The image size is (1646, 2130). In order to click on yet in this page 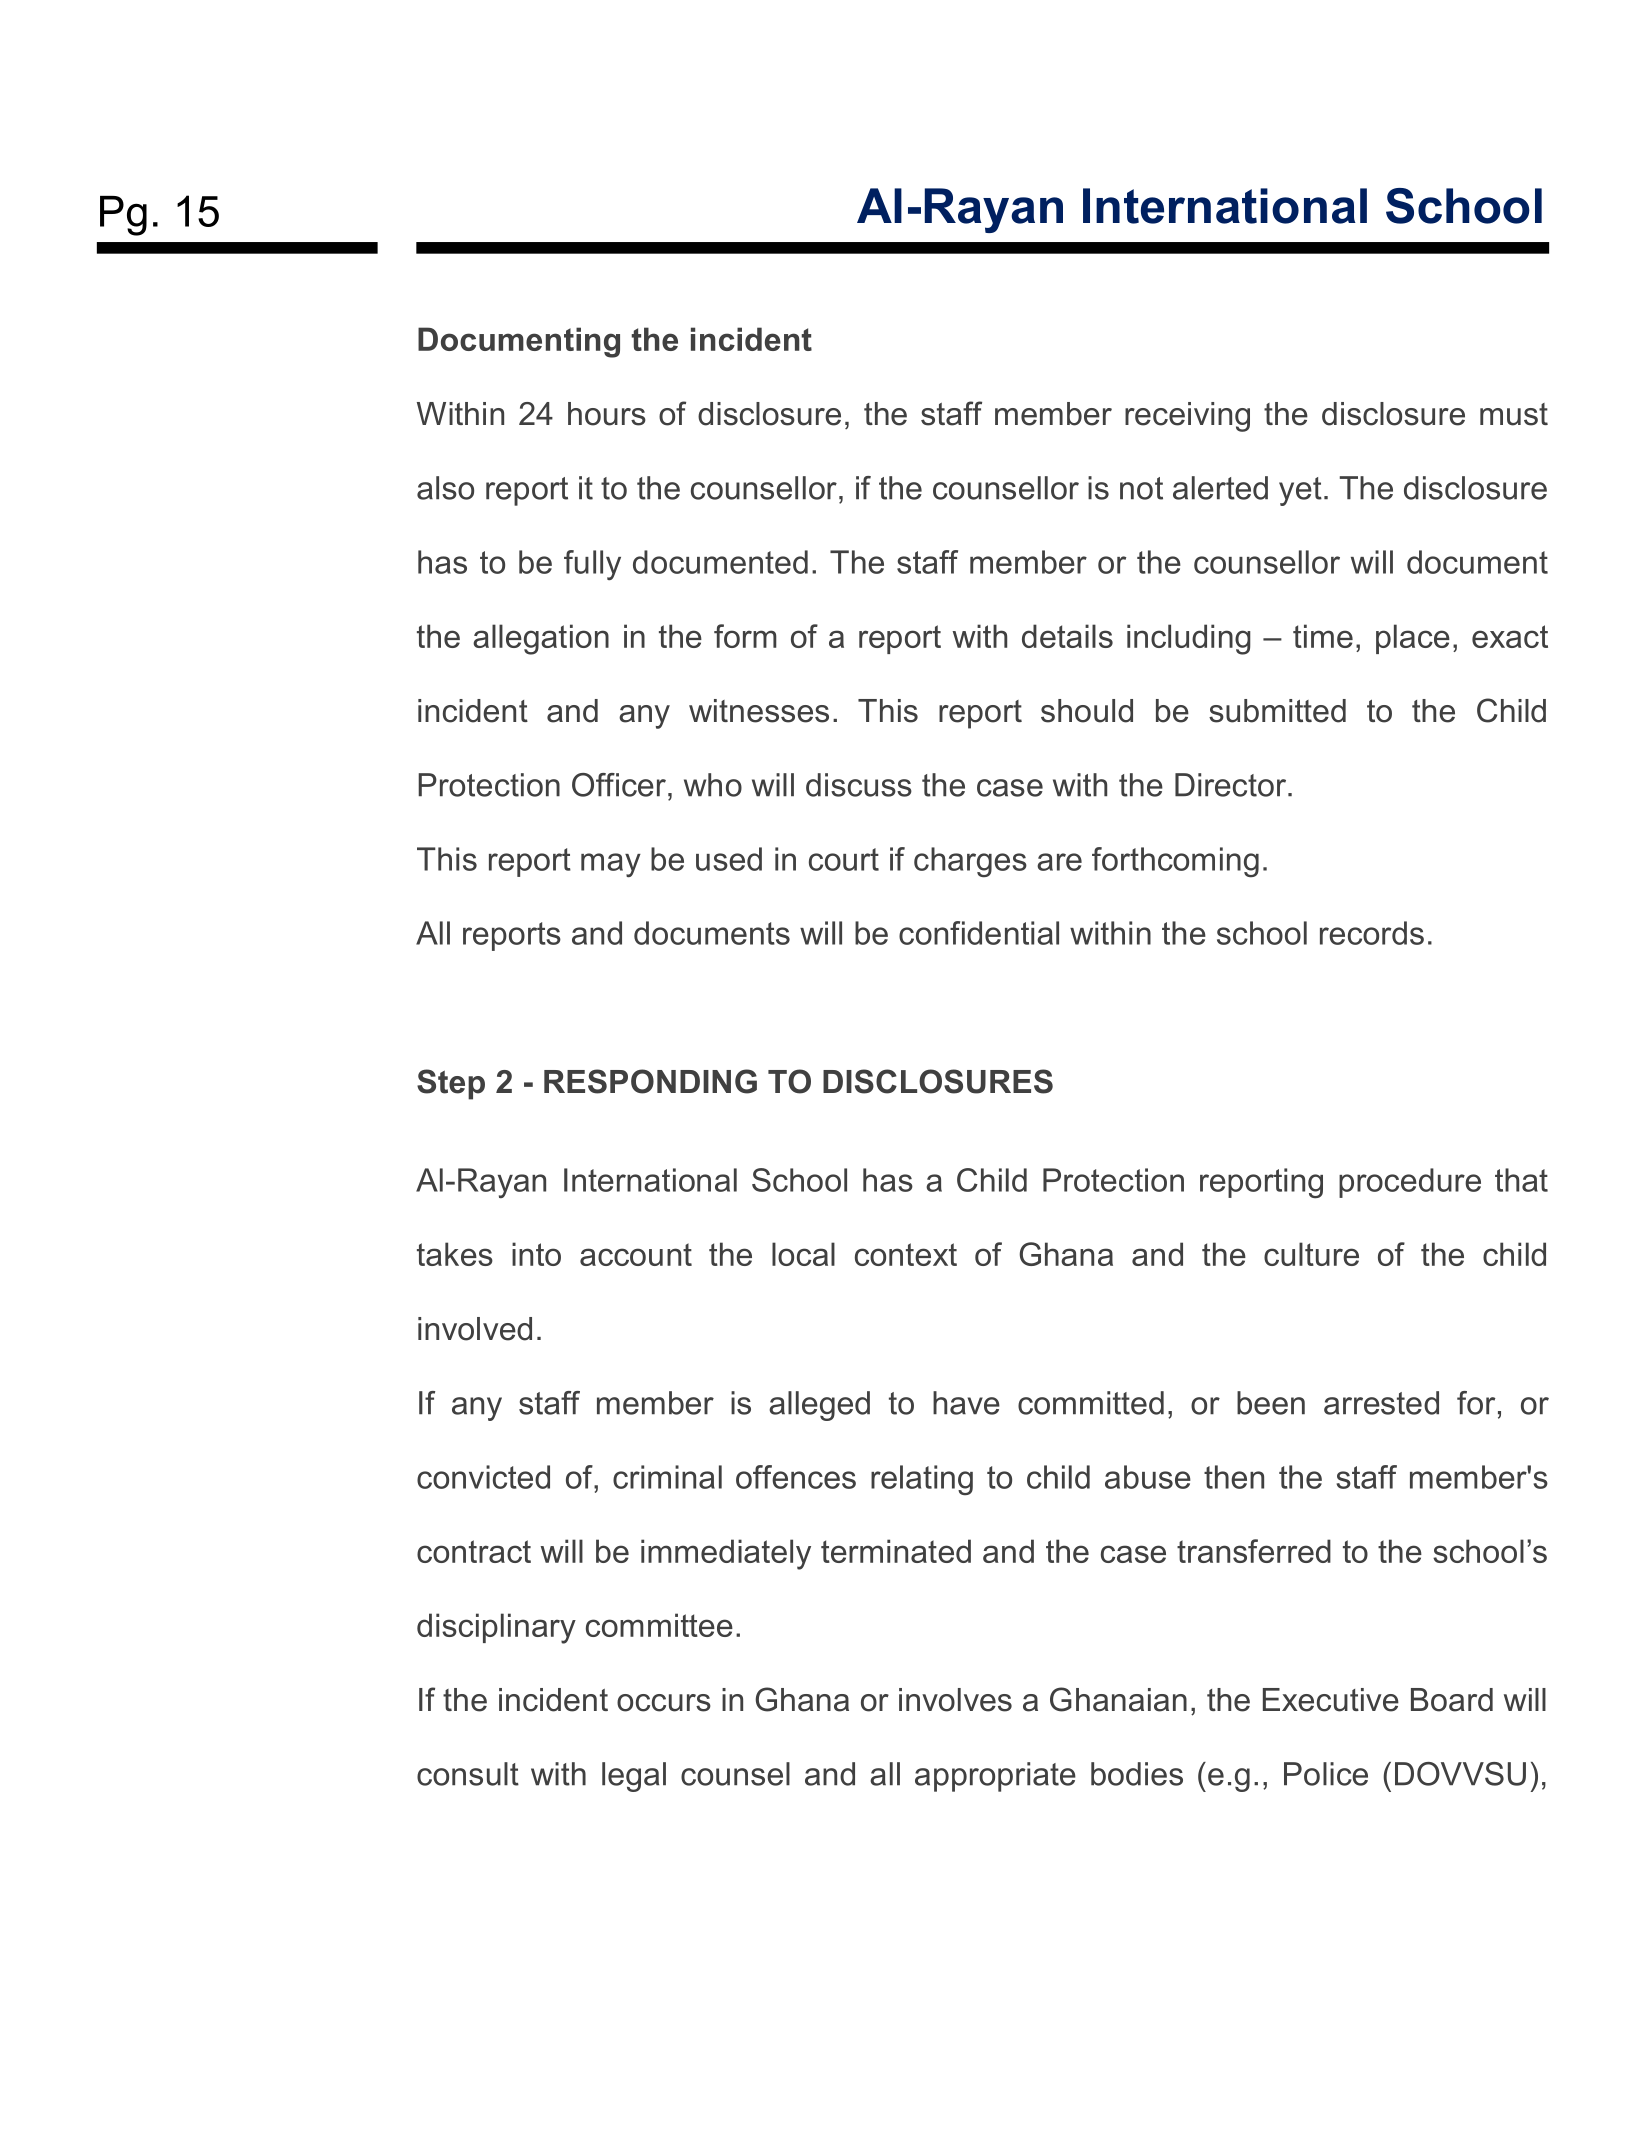, I will do `click(1300, 491)`.
